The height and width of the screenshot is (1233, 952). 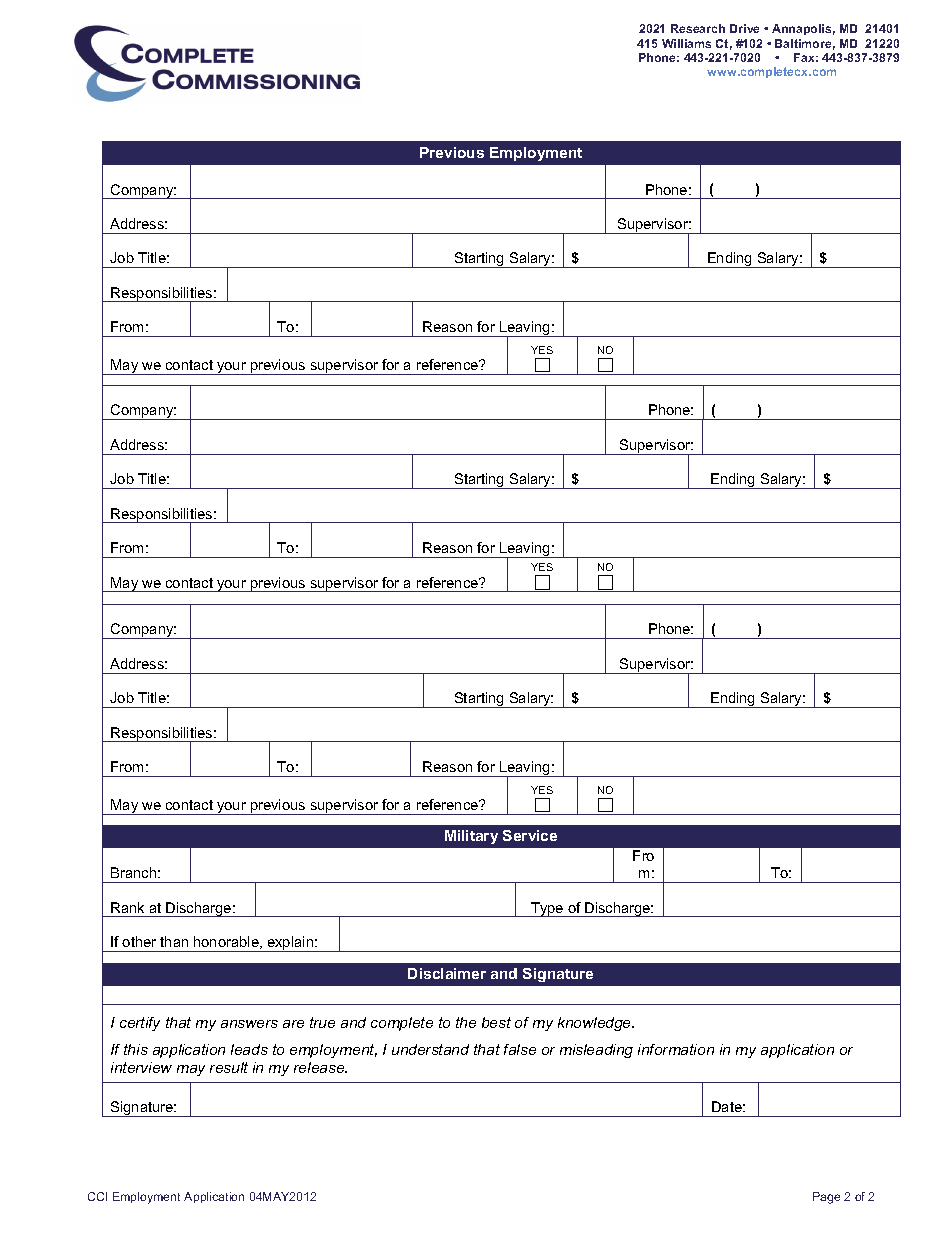 What do you see at coordinates (686, 43) in the screenshot?
I see `Williams` at bounding box center [686, 43].
